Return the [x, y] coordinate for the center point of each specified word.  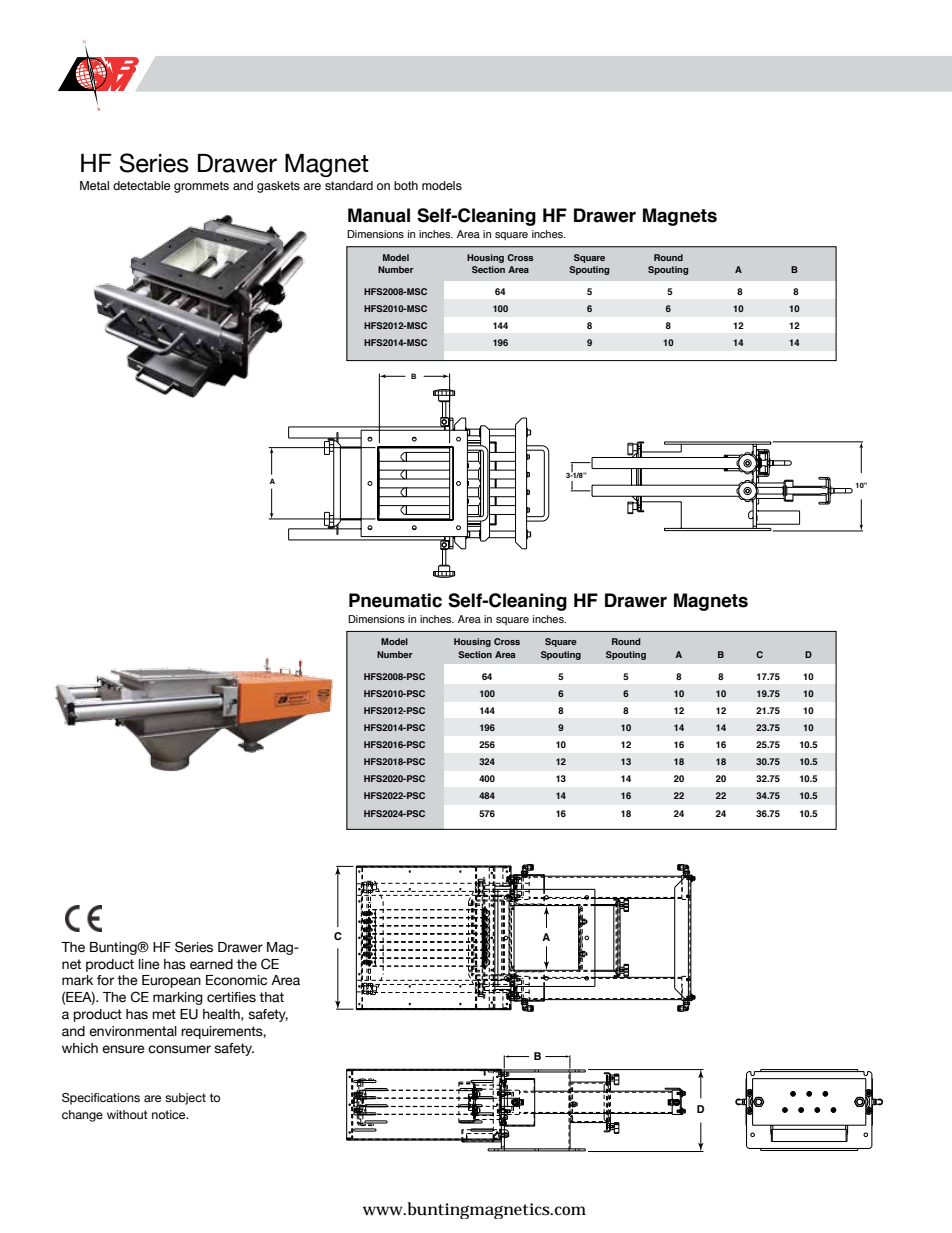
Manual [379, 215]
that [271, 997]
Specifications [101, 1099]
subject [185, 1099]
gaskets [278, 187]
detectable [141, 185]
